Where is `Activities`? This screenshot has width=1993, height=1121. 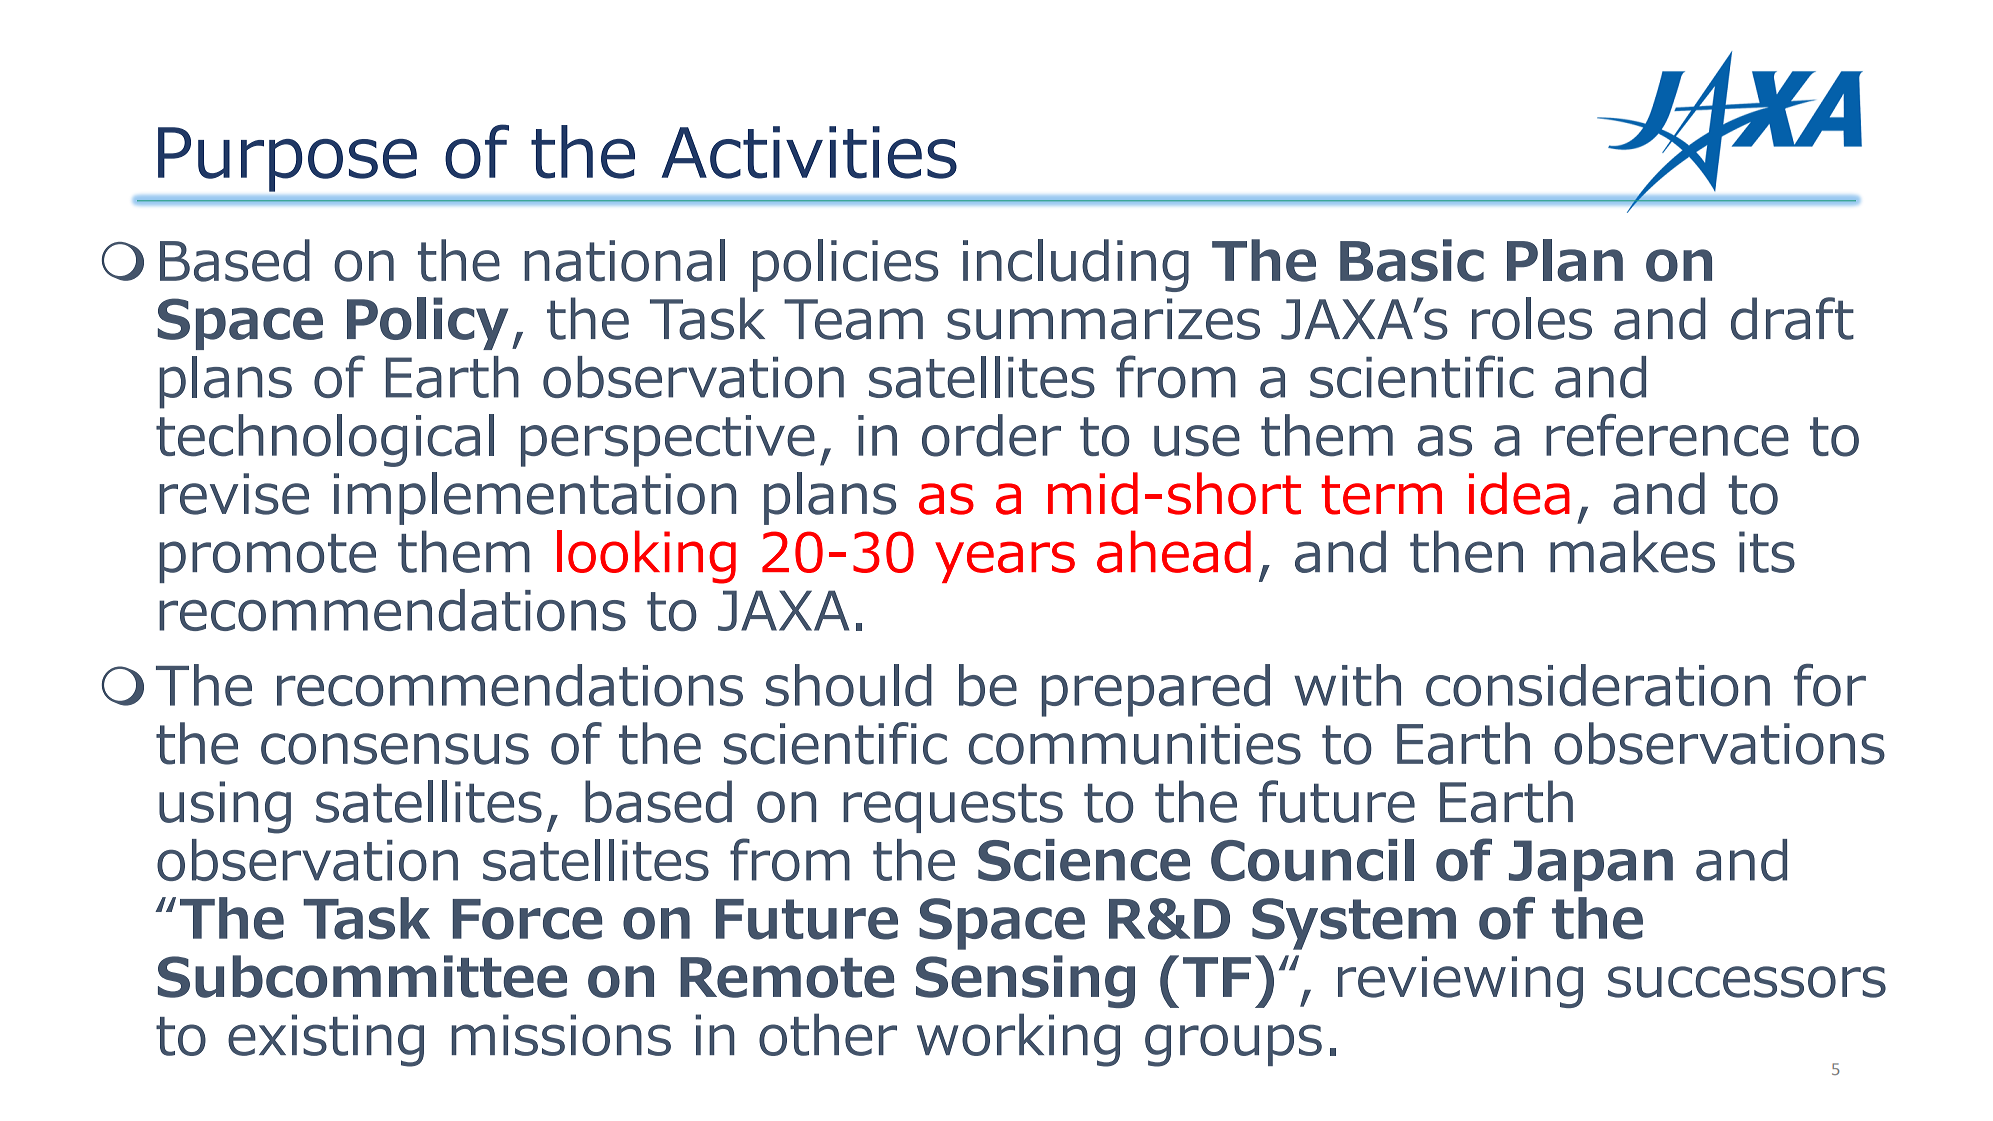 Activities is located at coordinates (809, 152).
